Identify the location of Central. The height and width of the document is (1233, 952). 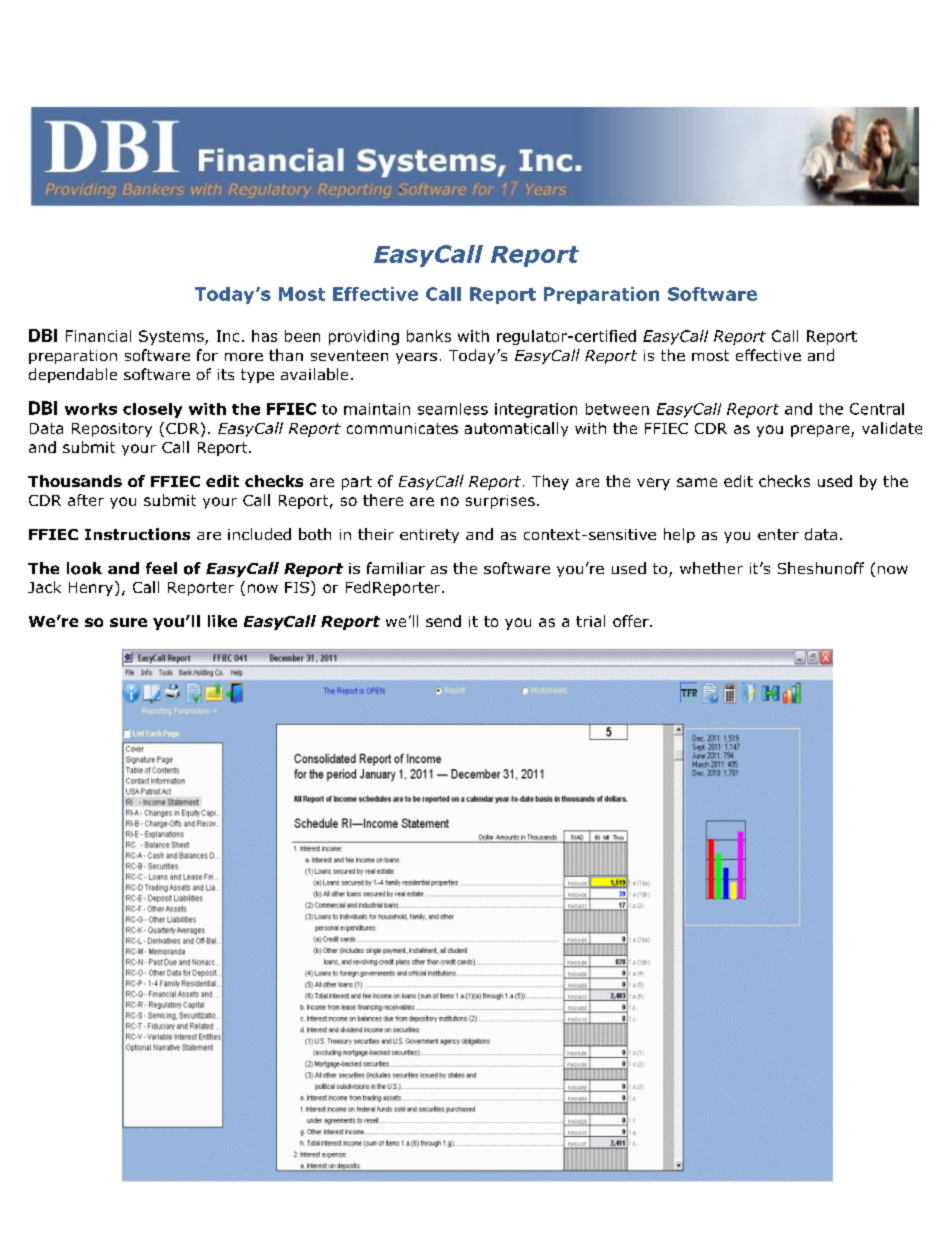
(877, 409).
